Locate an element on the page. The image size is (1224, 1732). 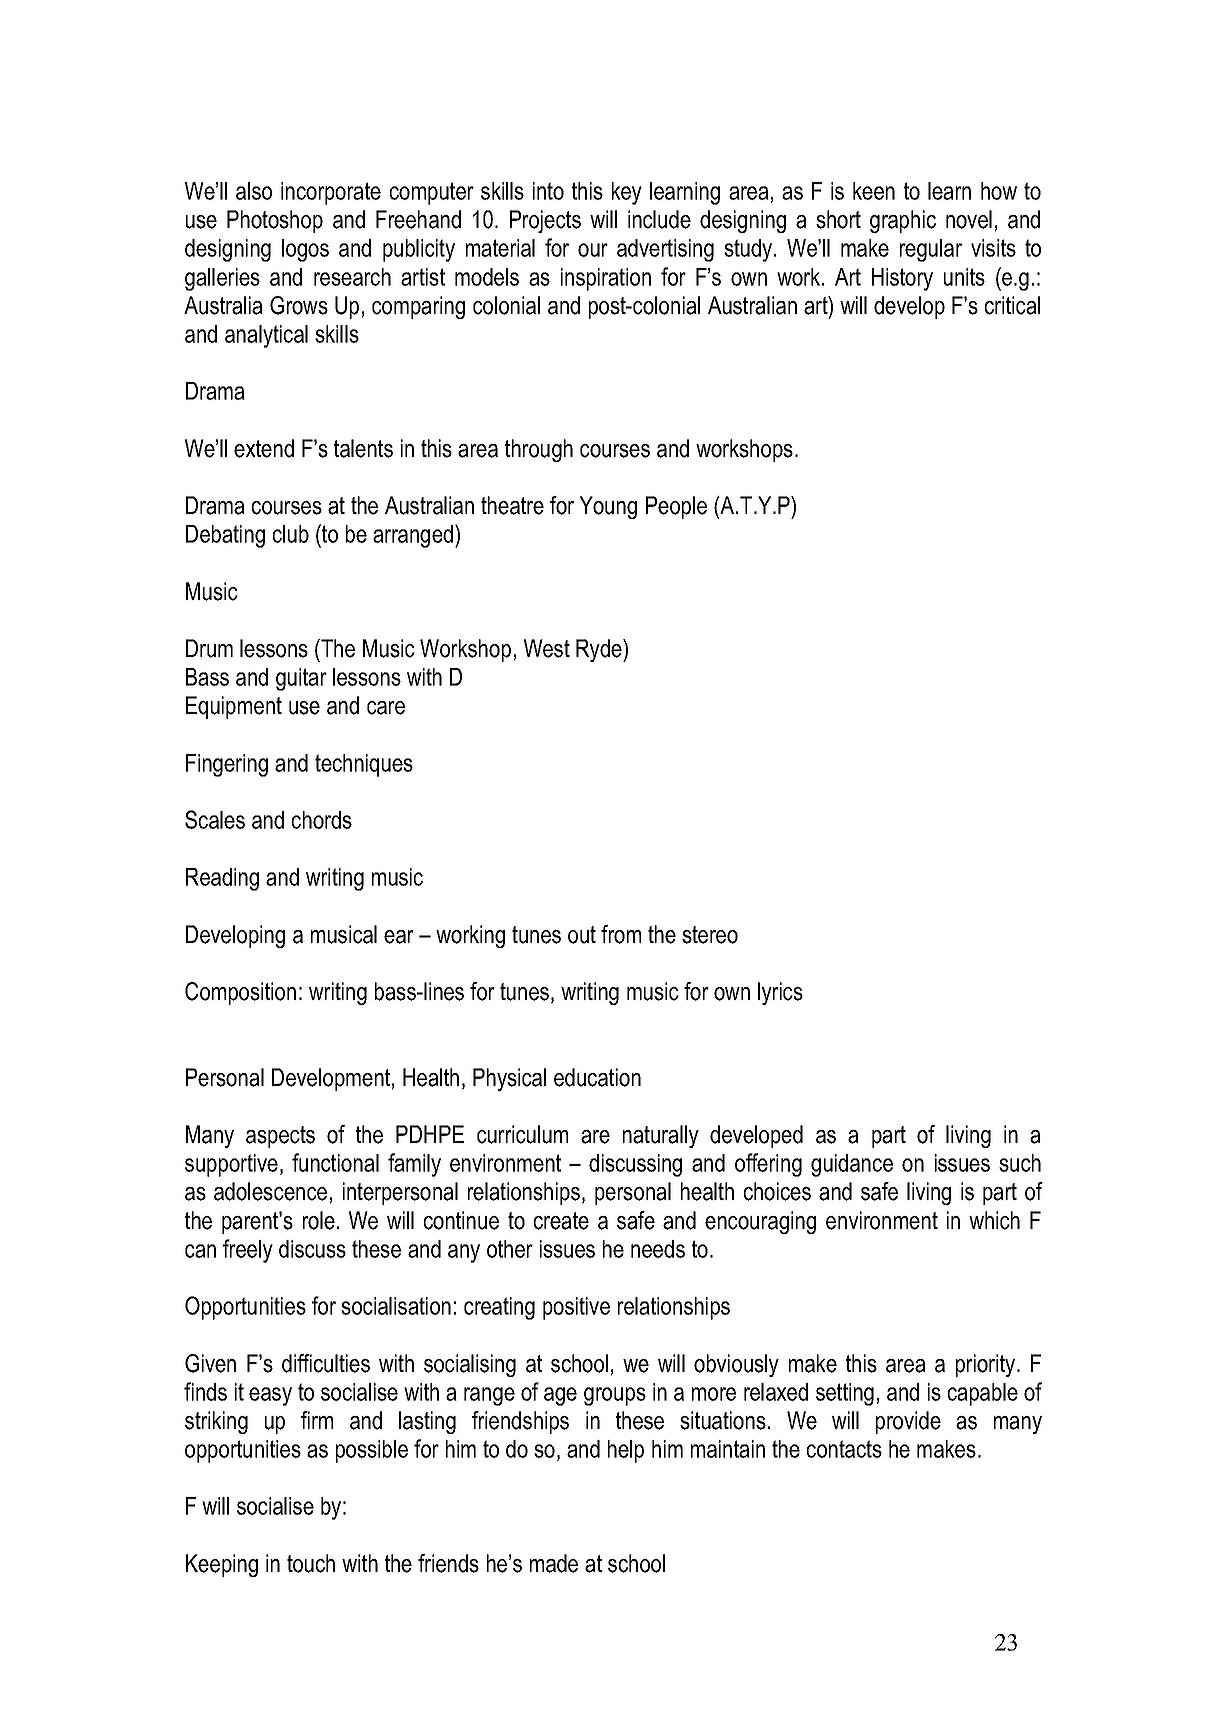
Ryde is located at coordinates (600, 650).
